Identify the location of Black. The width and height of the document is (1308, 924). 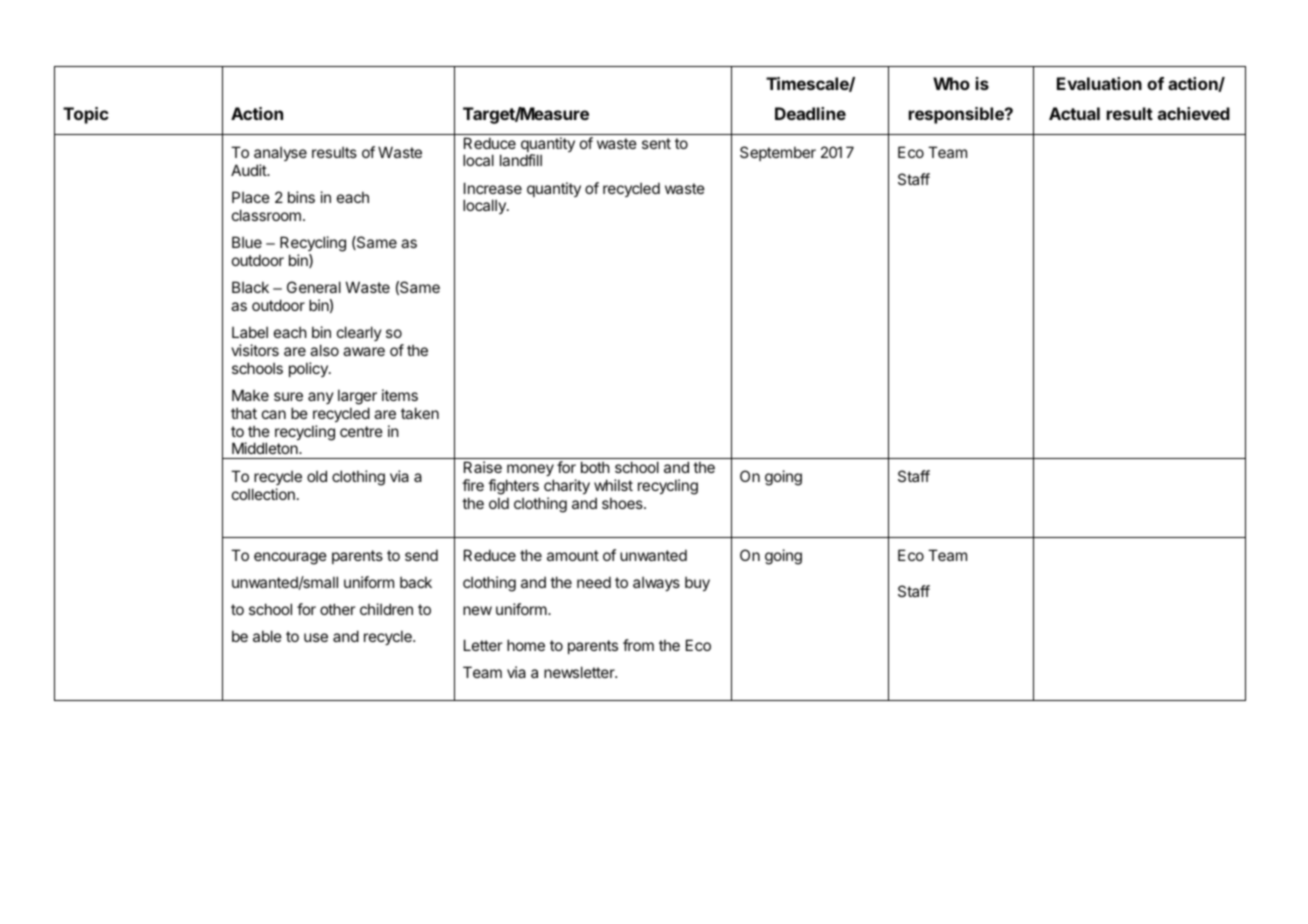
(250, 287).
